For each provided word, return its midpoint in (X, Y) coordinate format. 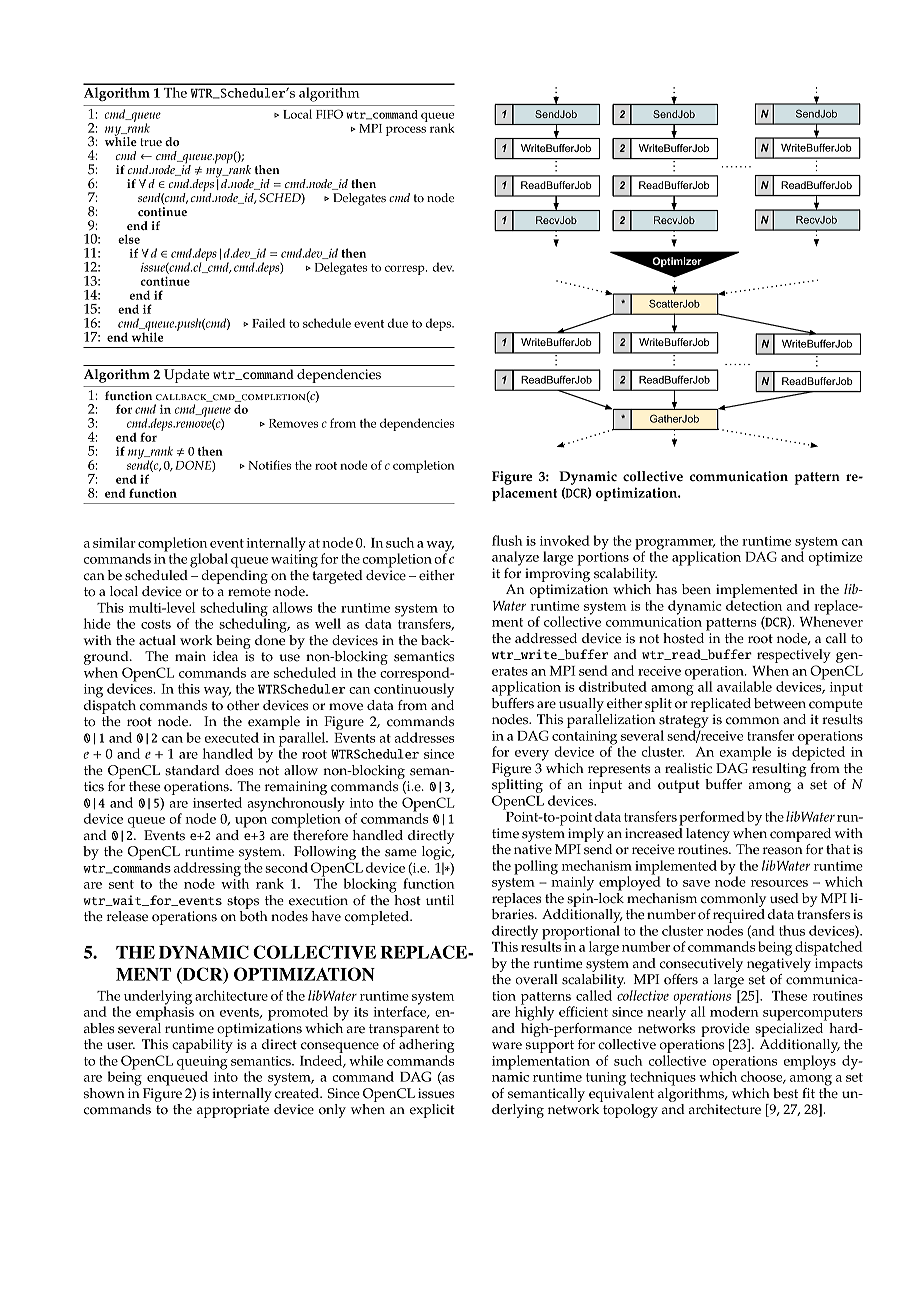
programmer (675, 545)
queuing (202, 1064)
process (406, 131)
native (533, 849)
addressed (546, 638)
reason (783, 851)
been (696, 589)
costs (156, 624)
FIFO (329, 114)
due (398, 323)
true (151, 142)
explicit (432, 1111)
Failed (268, 323)
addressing (208, 870)
